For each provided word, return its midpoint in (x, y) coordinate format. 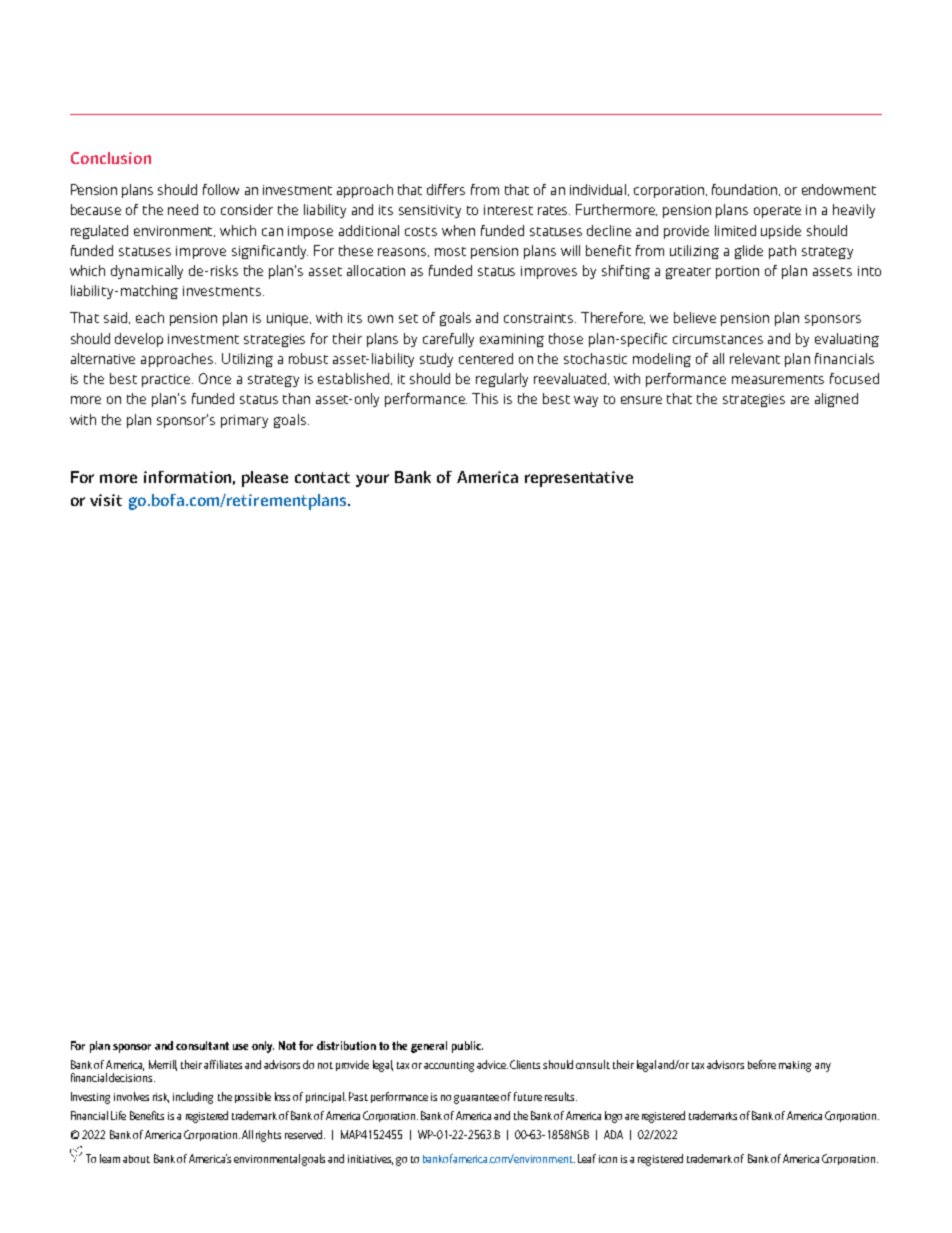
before (762, 1064)
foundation (746, 190)
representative (579, 479)
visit (106, 500)
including (193, 1098)
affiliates (223, 1064)
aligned (836, 400)
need (183, 209)
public (467, 1047)
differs (446, 189)
